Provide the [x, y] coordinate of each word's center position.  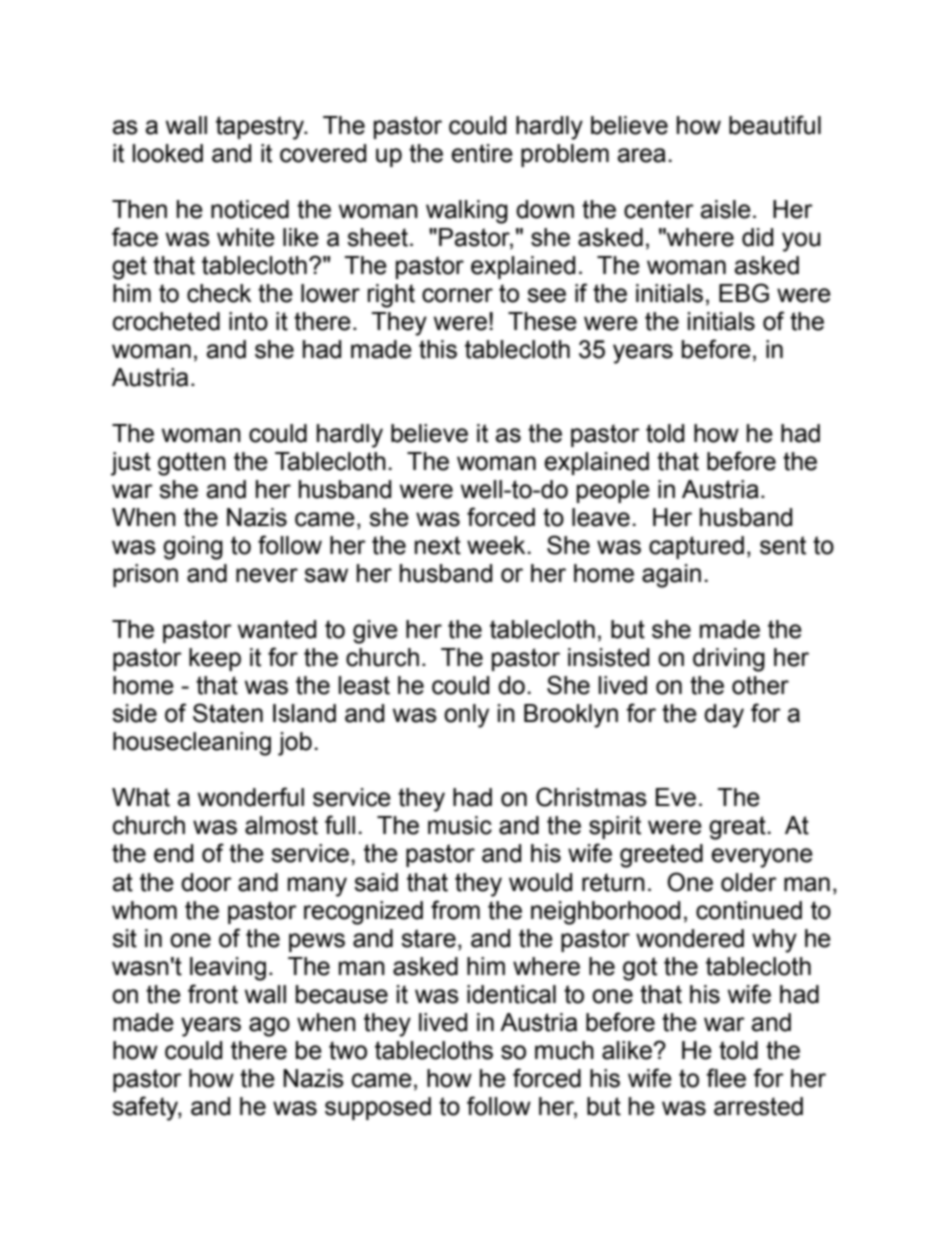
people [613, 491]
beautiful [775, 125]
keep [215, 659]
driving [729, 660]
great [738, 828]
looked [167, 153]
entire [482, 153]
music [460, 825]
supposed [378, 1108]
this [438, 349]
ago [269, 1027]
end [173, 853]
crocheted [166, 321]
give [375, 632]
